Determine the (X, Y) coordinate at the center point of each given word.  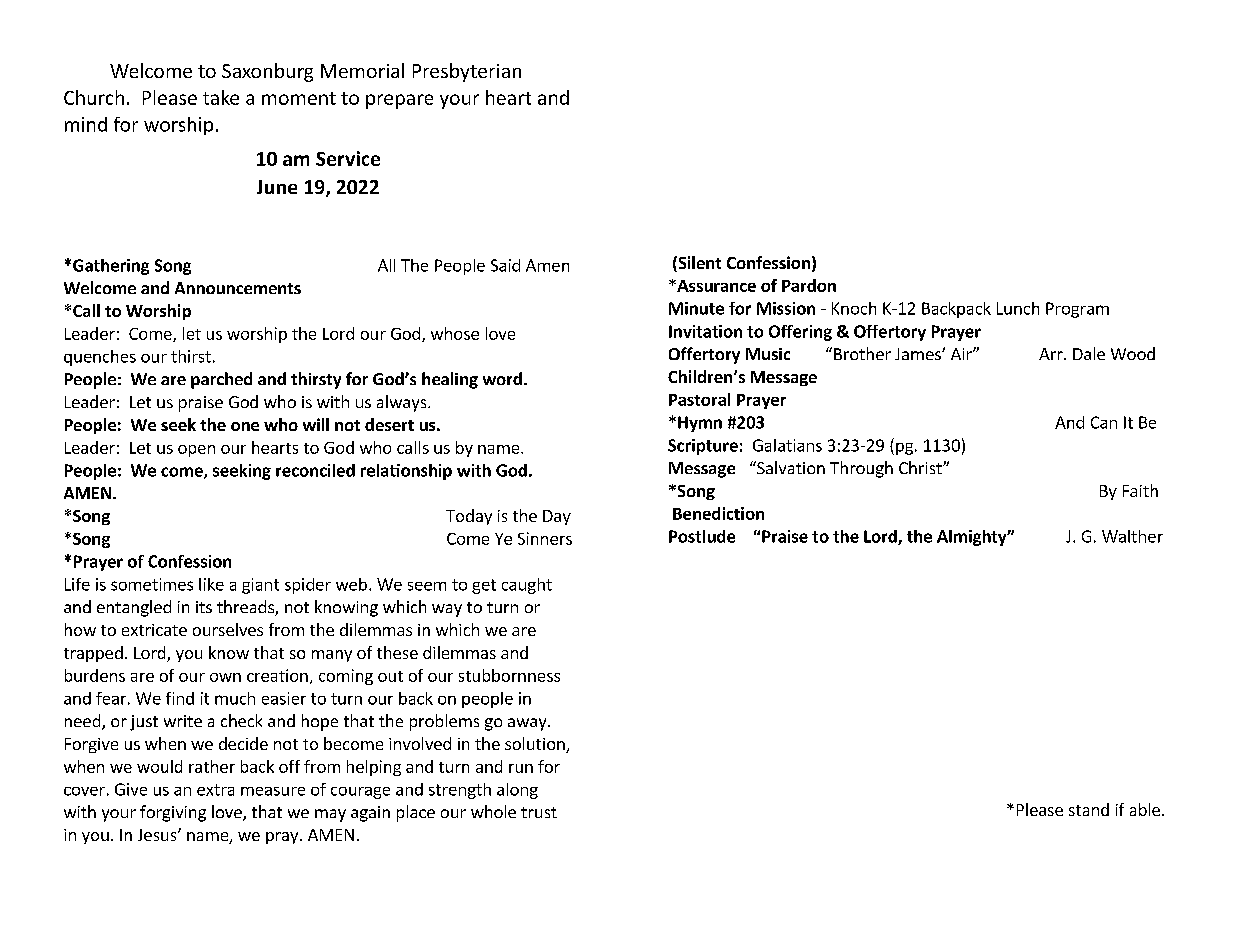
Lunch (1018, 308)
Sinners (545, 538)
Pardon (809, 285)
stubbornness (509, 675)
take (221, 97)
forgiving (173, 813)
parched (221, 380)
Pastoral (699, 399)
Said (505, 265)
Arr (1052, 354)
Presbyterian (467, 72)
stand (1089, 809)
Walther (1132, 536)
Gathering (111, 267)
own (225, 677)
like (211, 584)
